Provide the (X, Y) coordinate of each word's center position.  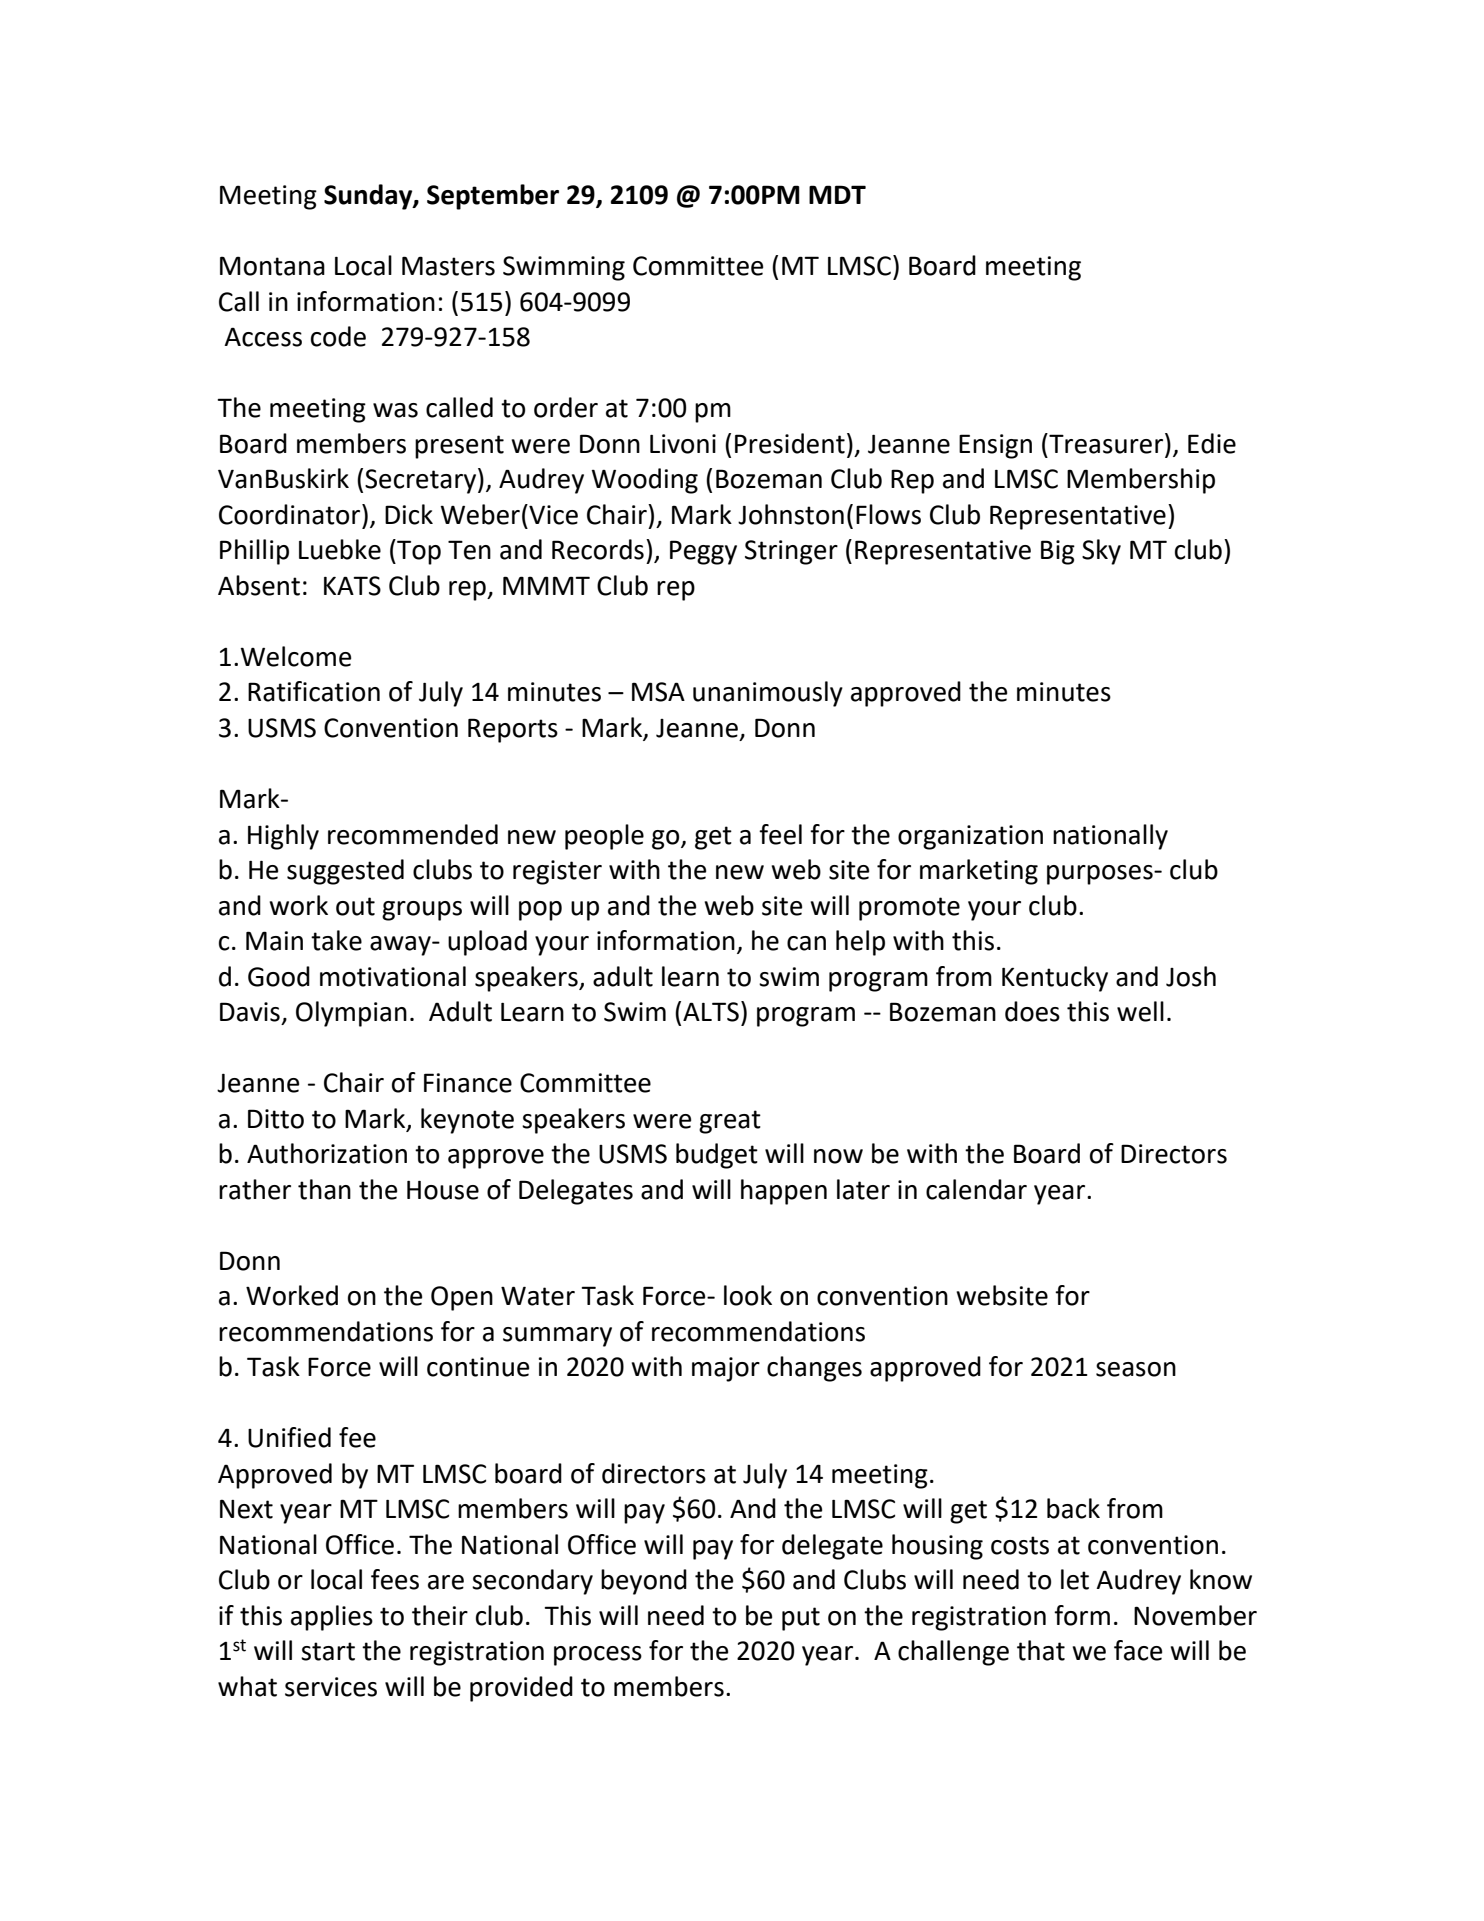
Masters (448, 266)
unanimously (768, 694)
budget (717, 1156)
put (801, 1619)
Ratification (314, 691)
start (328, 1651)
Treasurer (1106, 443)
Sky (1101, 552)
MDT (837, 194)
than (324, 1189)
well (1140, 1011)
